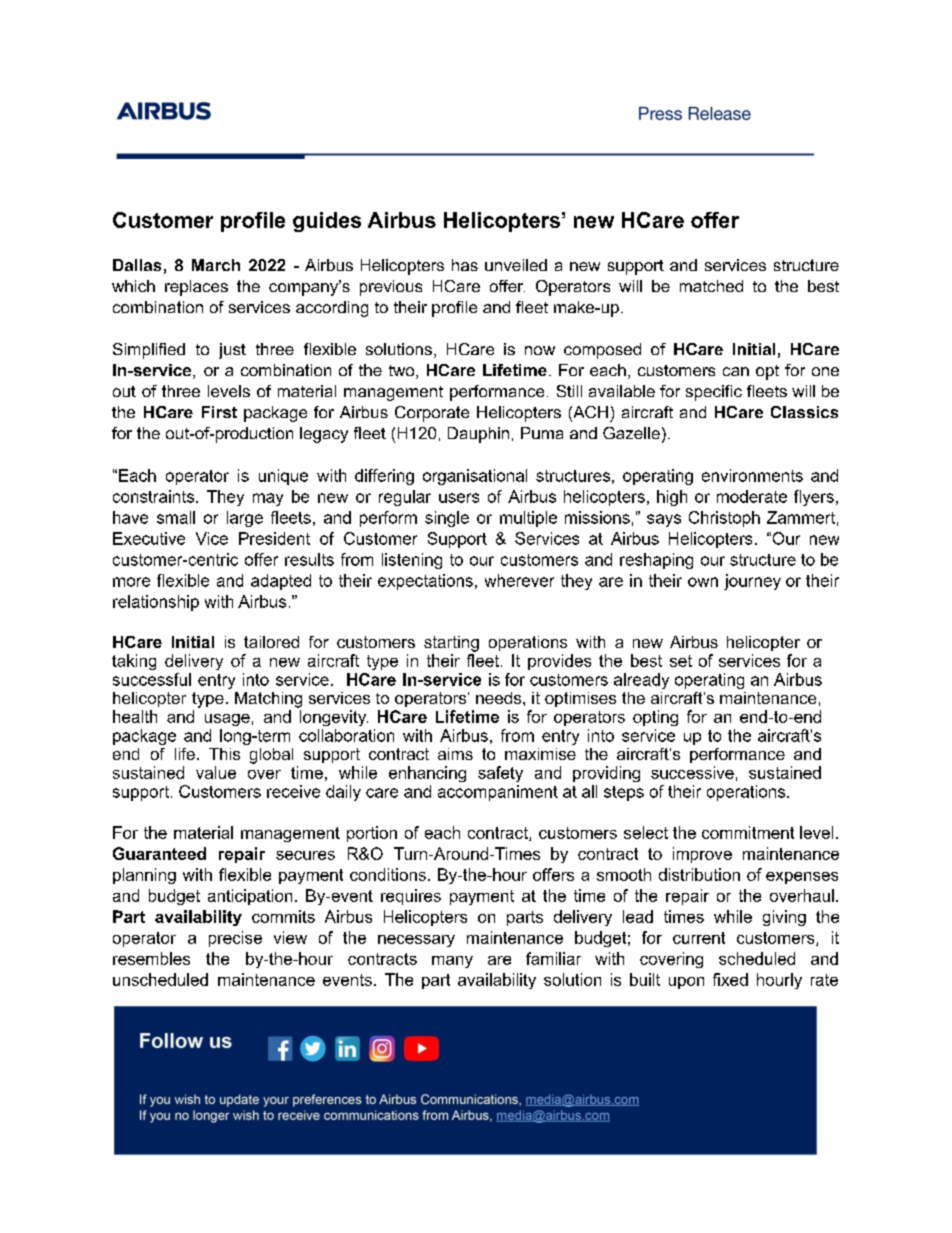 Image resolution: width=952 pixels, height=1233 pixels. I want to click on journey, so click(752, 582).
